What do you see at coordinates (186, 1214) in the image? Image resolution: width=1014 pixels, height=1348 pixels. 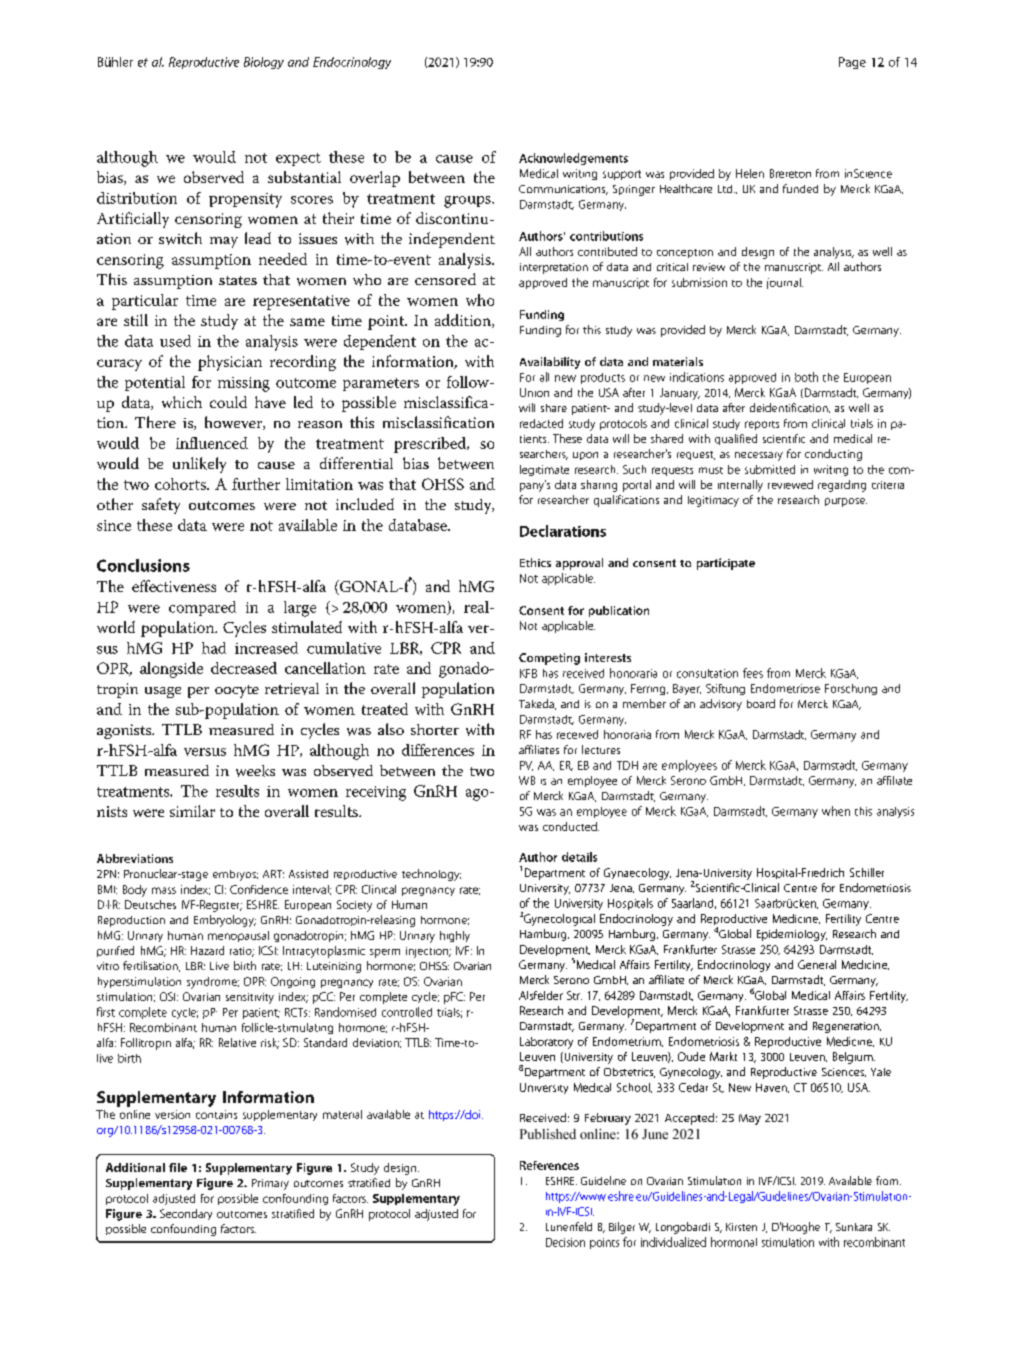 I see `Secondary` at bounding box center [186, 1214].
